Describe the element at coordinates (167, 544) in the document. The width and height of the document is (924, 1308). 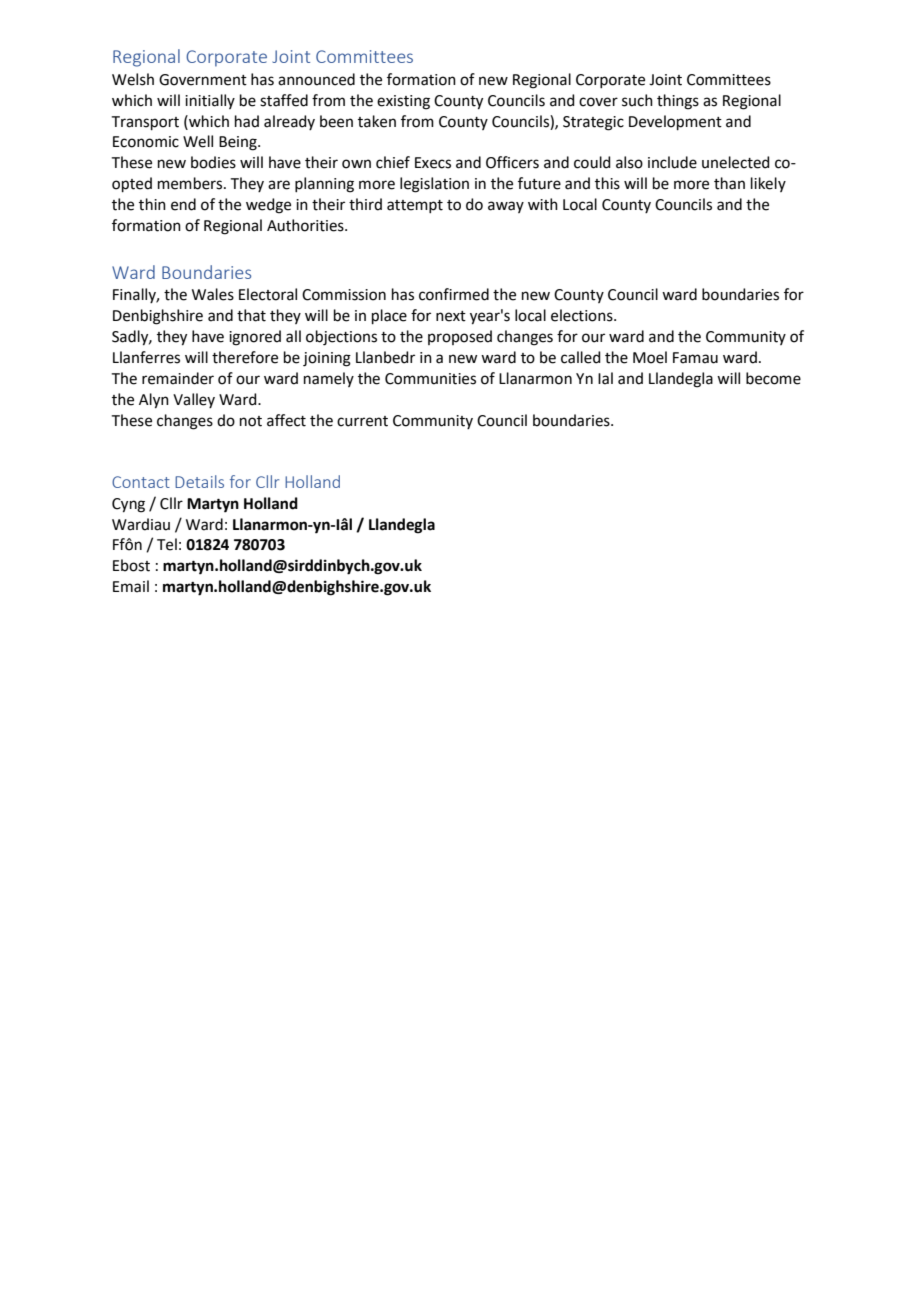
I see `Tel` at that location.
